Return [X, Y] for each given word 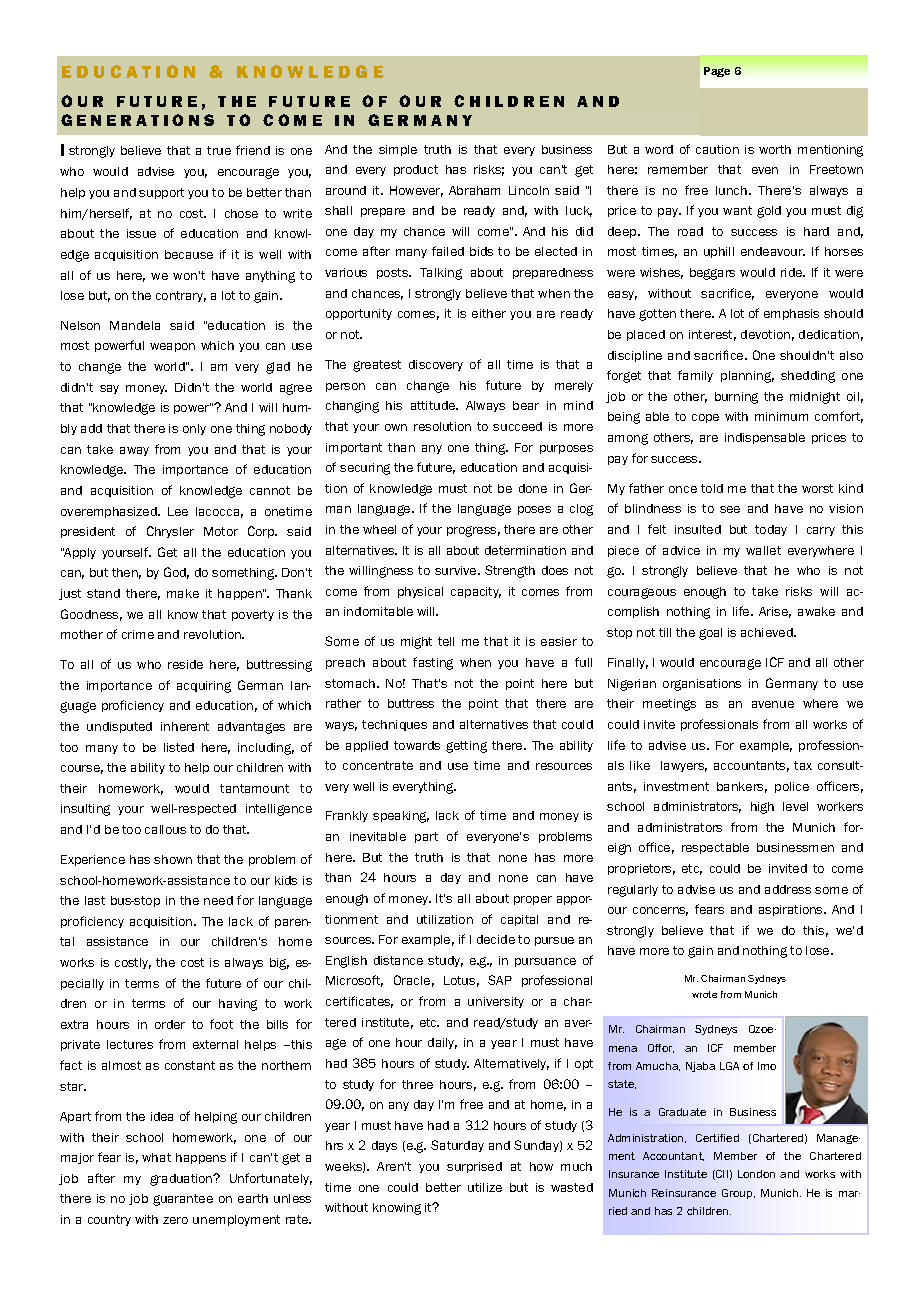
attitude [434, 405]
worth [775, 149]
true [219, 150]
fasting [433, 663]
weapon [172, 347]
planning [747, 377]
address [788, 889]
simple [398, 150]
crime [138, 634]
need [218, 900]
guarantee [183, 1200]
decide [496, 939]
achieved [768, 632]
